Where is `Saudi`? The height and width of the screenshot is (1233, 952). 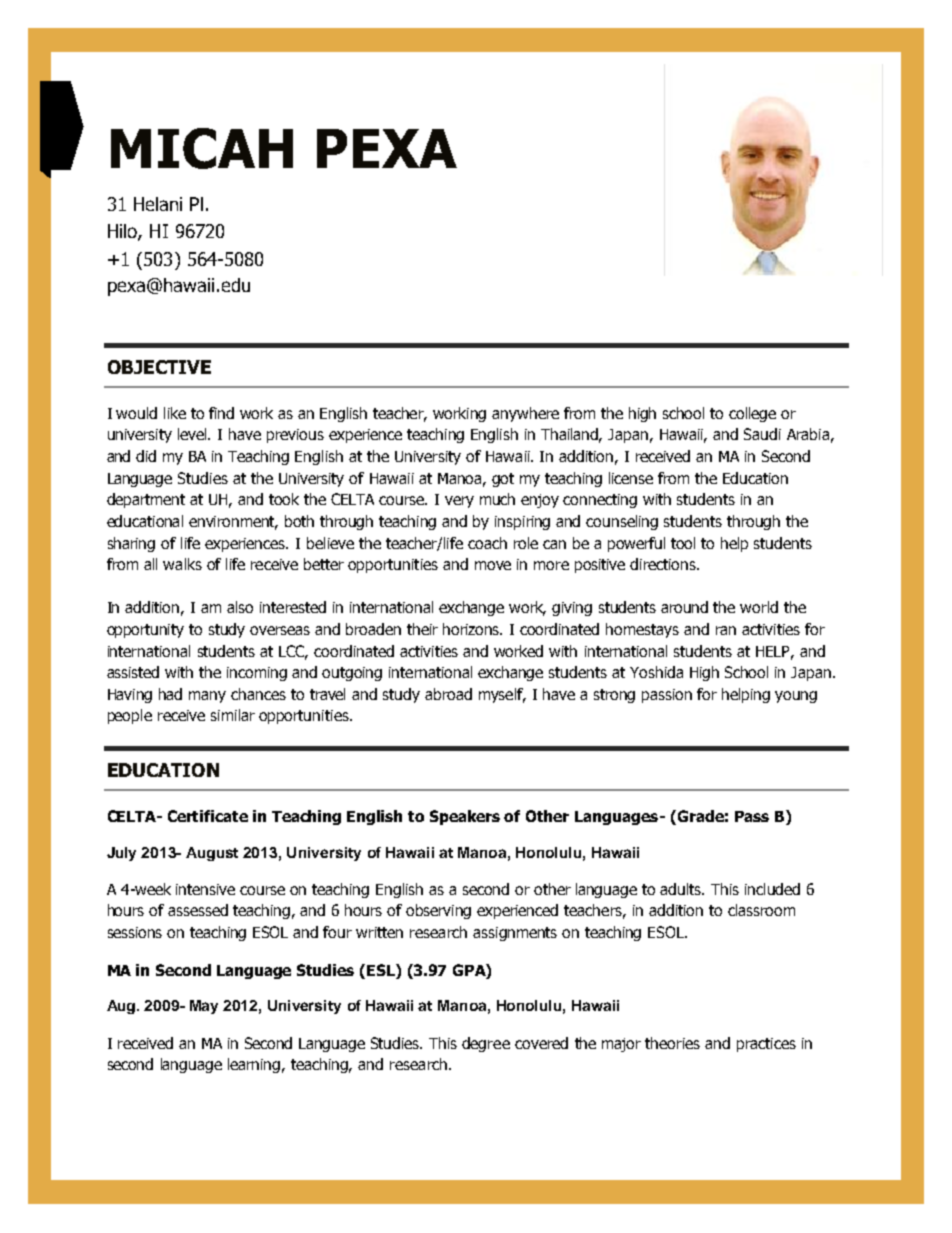
Saudi is located at coordinates (762, 434).
